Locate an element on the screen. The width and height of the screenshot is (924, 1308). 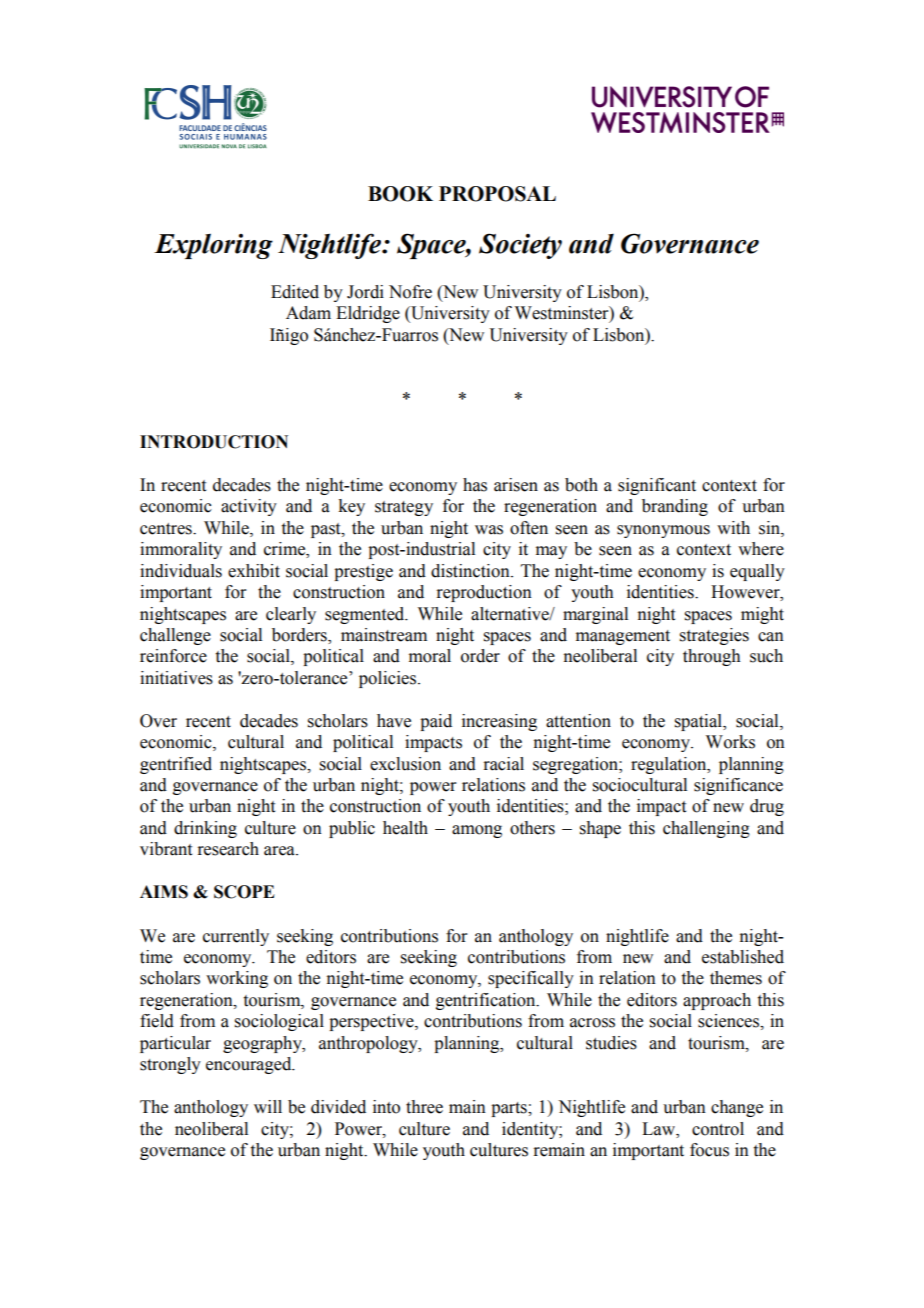
among is located at coordinates (477, 831).
